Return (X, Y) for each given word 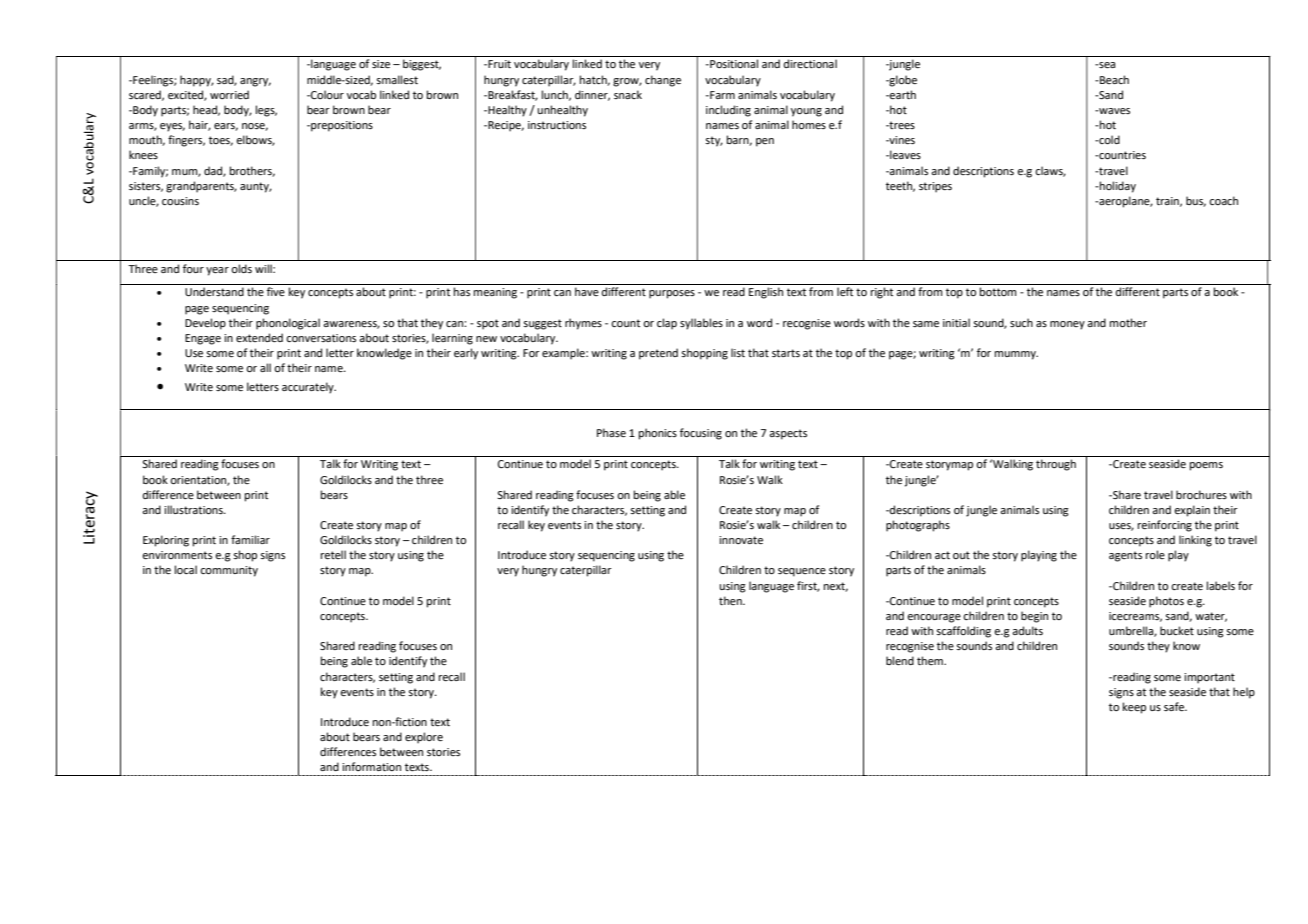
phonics (658, 434)
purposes (672, 294)
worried (229, 94)
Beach (1113, 79)
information (371, 766)
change (663, 81)
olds (241, 268)
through (1056, 465)
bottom (998, 291)
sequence (802, 572)
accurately (309, 388)
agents (1125, 556)
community (229, 571)
